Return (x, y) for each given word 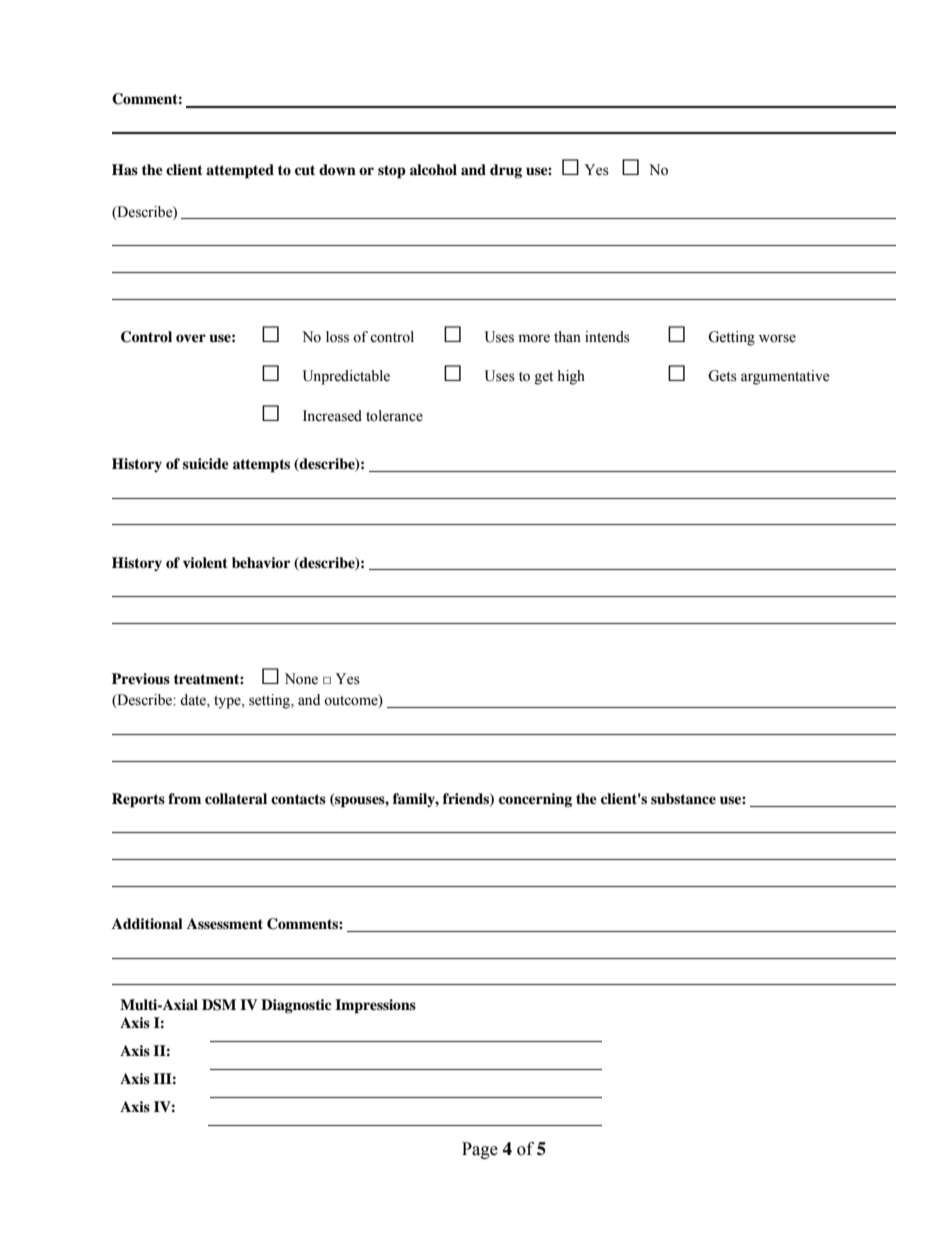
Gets (722, 376)
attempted (240, 171)
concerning (535, 800)
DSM (219, 1005)
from (184, 798)
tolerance (394, 416)
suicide (206, 463)
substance (683, 798)
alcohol (433, 169)
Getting (731, 338)
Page (480, 1150)
